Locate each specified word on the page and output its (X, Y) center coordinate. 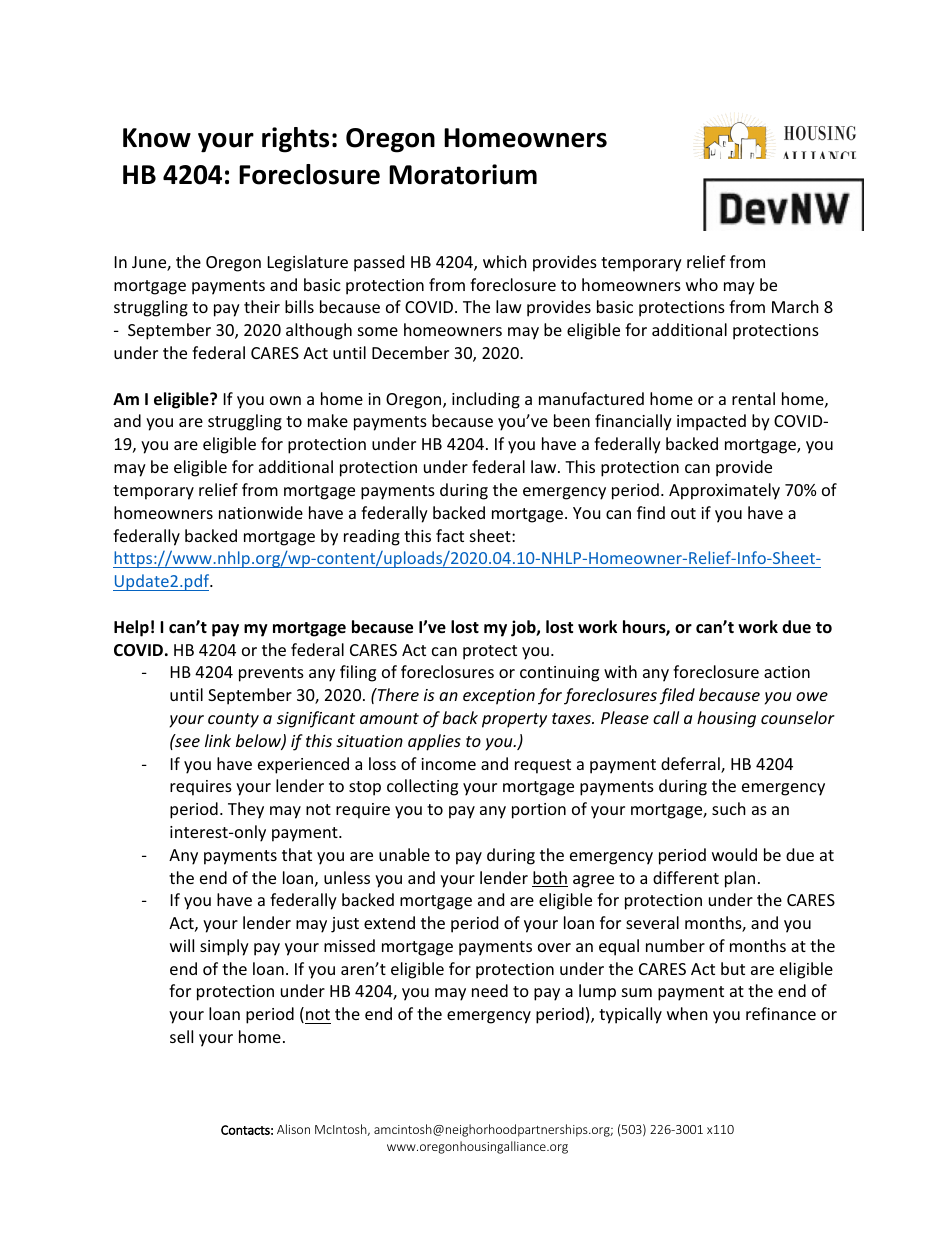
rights (295, 140)
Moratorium (463, 174)
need (490, 990)
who (702, 284)
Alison (293, 1129)
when (687, 1013)
